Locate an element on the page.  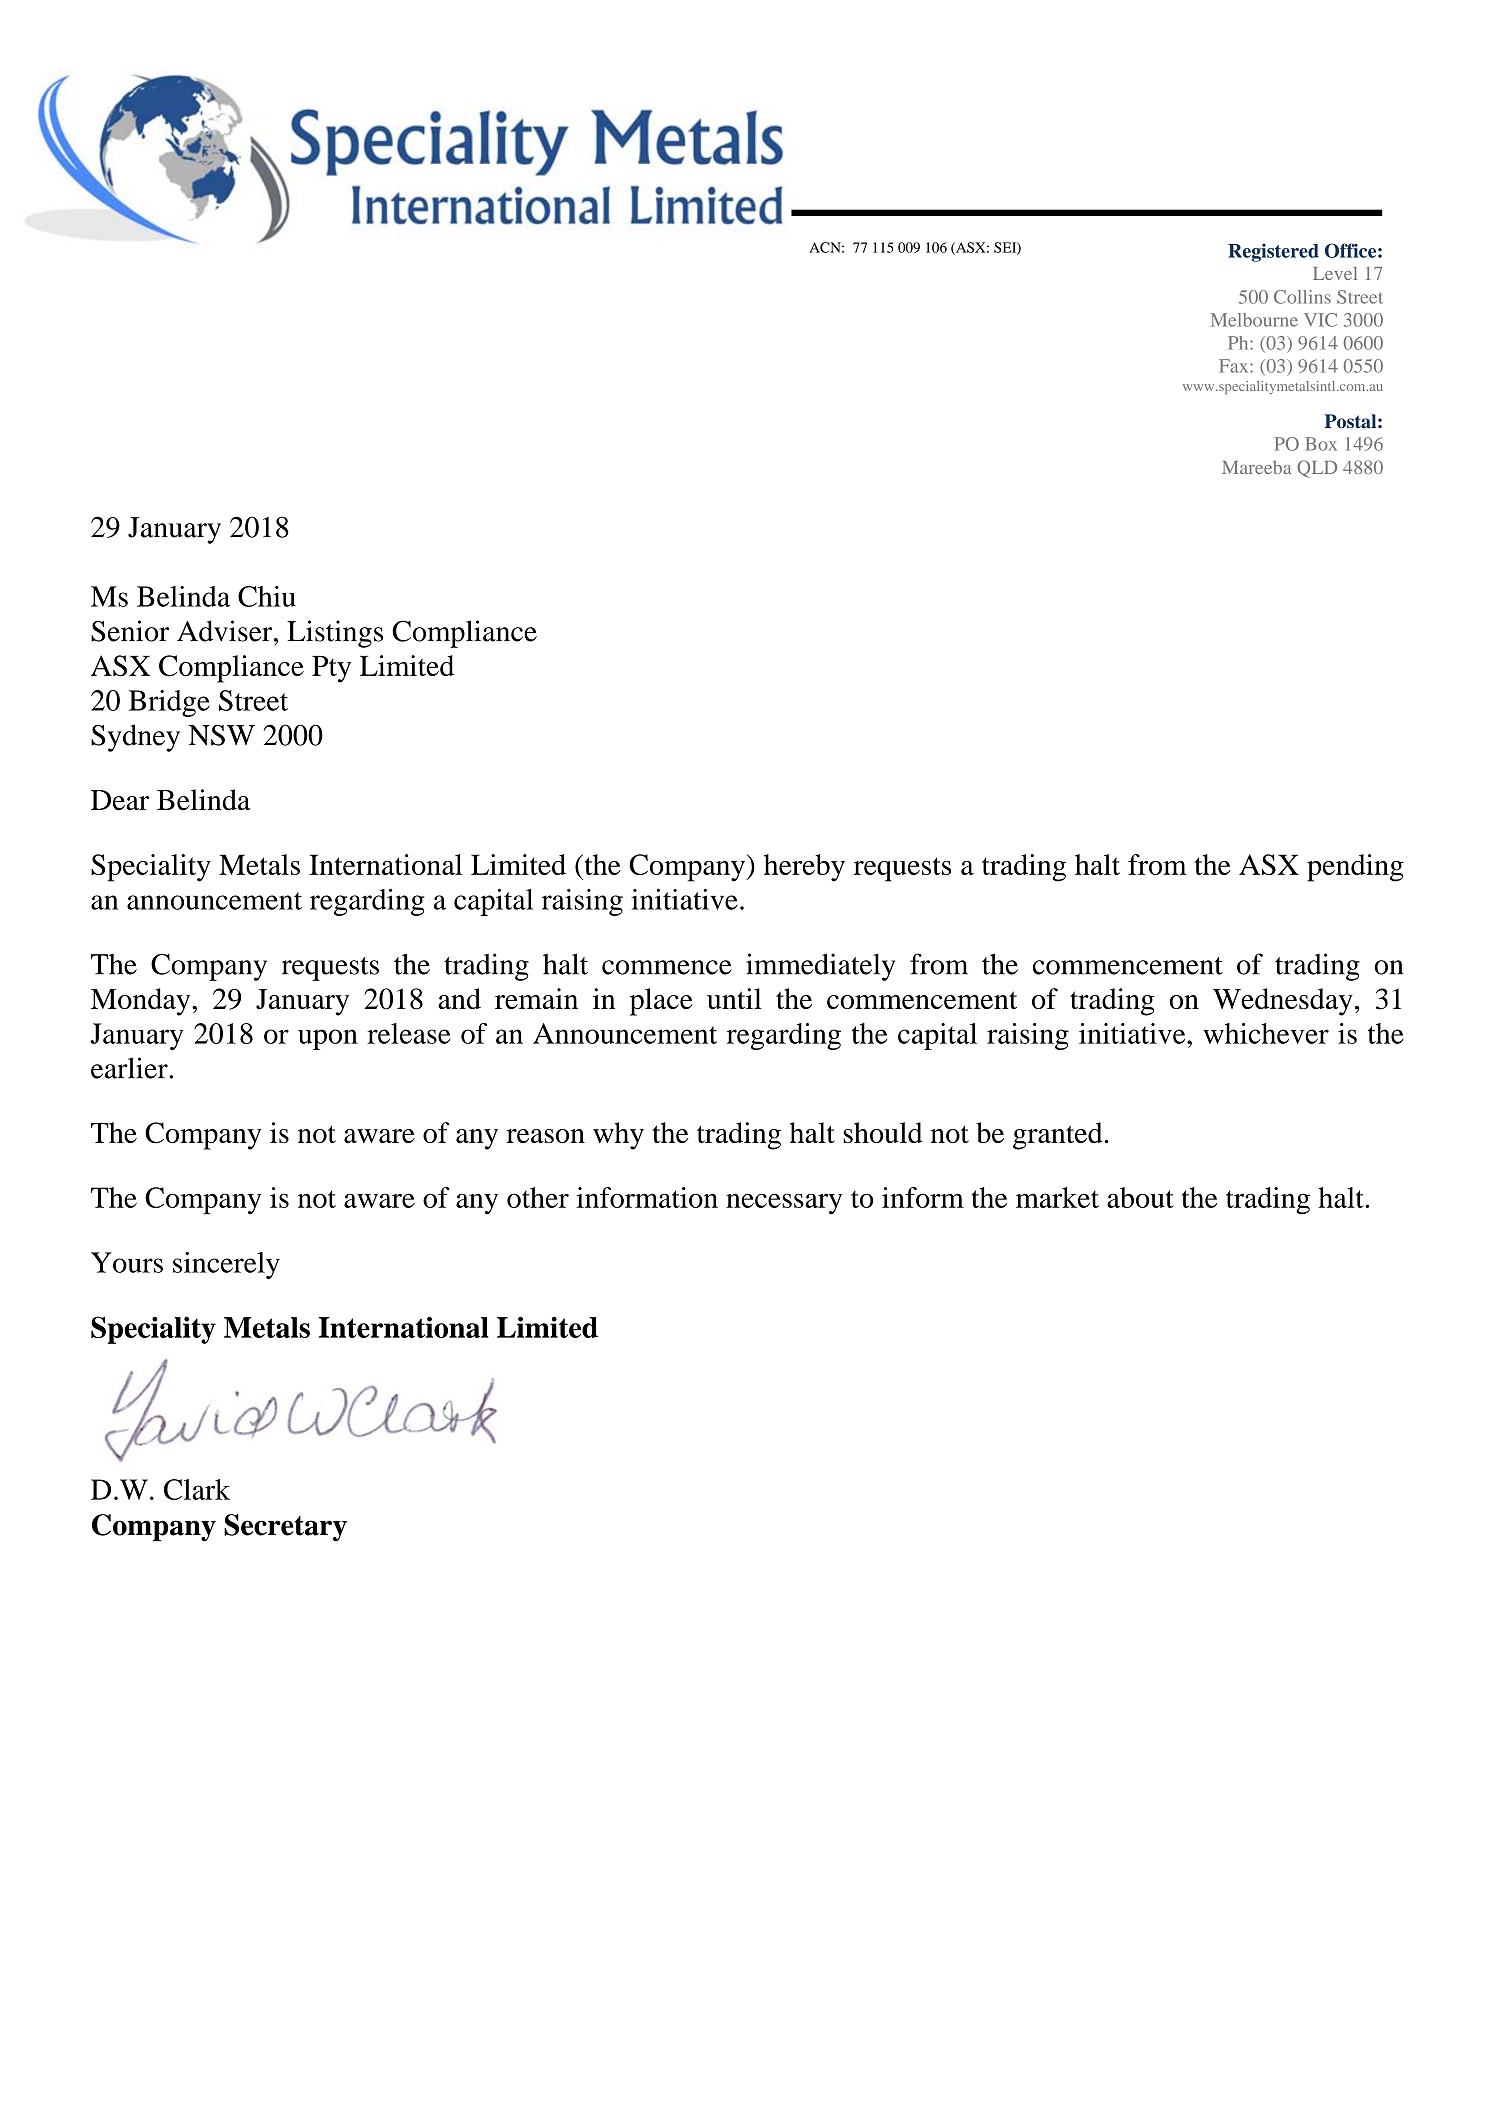
whichever is located at coordinates (1266, 1033).
